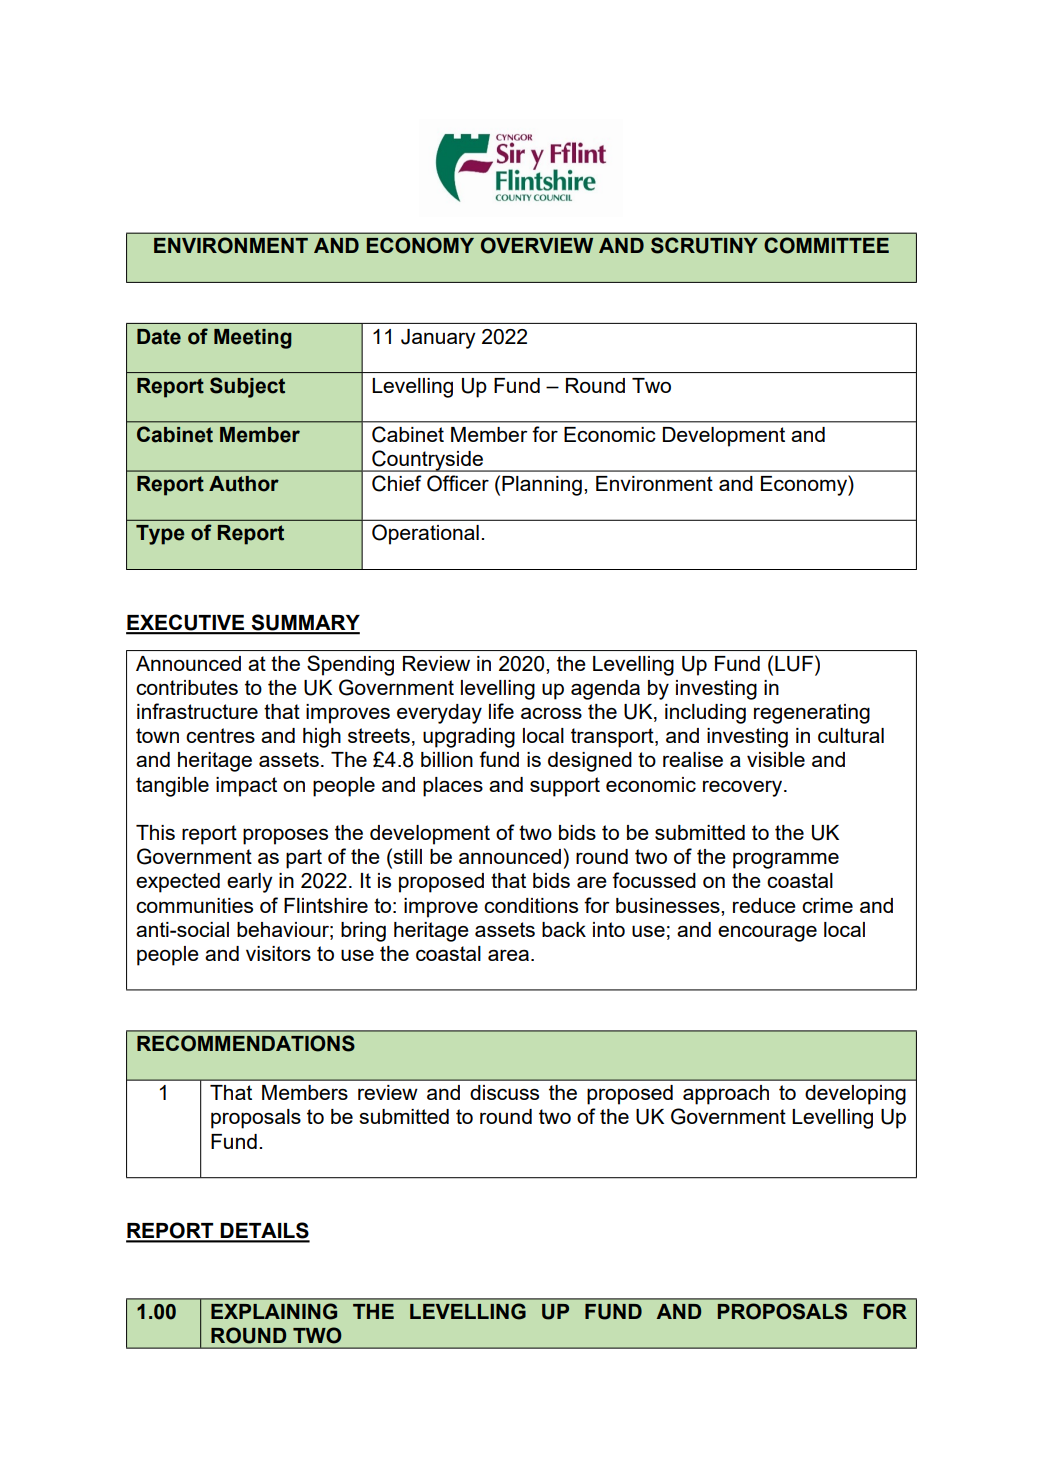  I want to click on regenerating, so click(812, 714).
